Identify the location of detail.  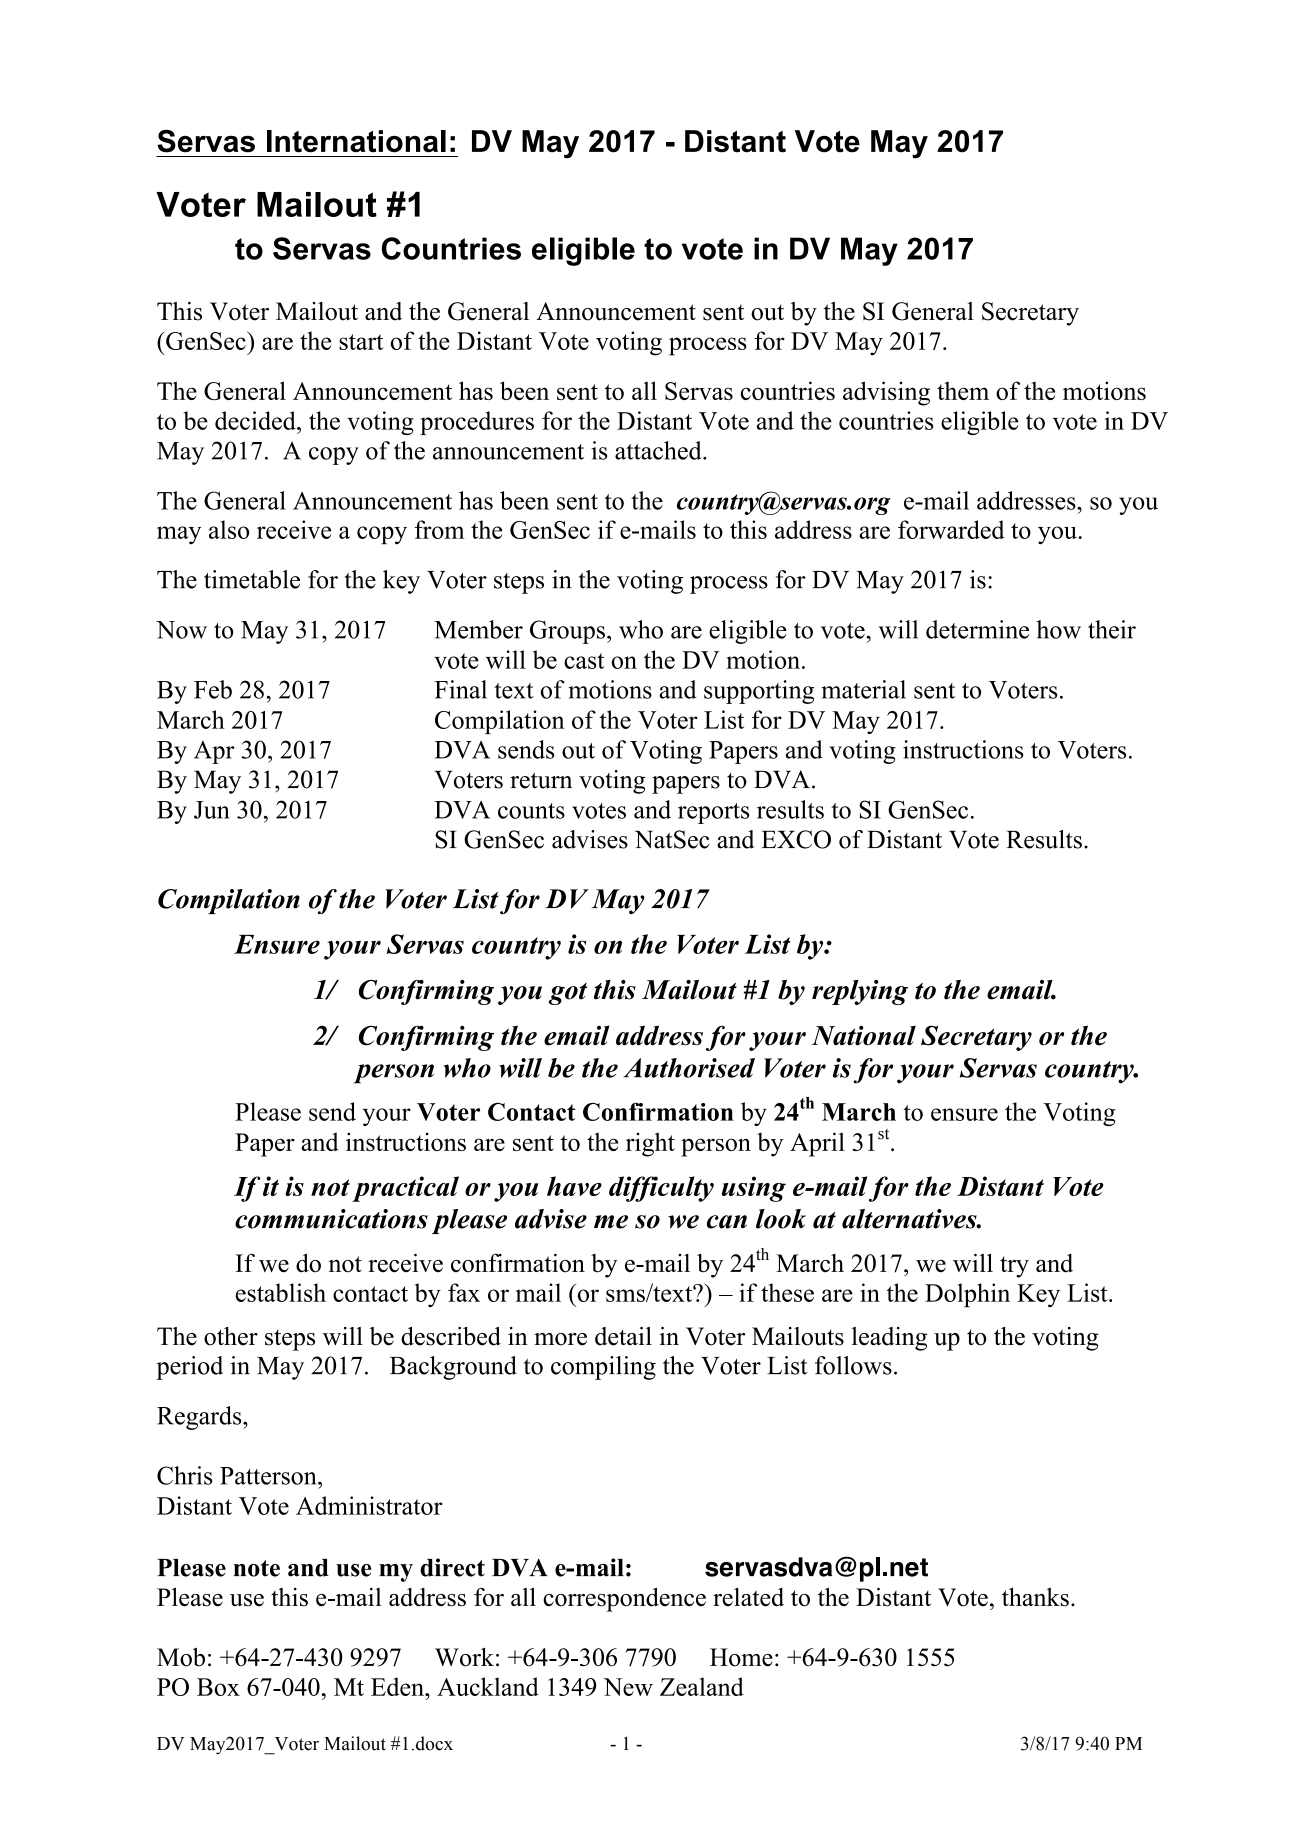
(623, 1336).
